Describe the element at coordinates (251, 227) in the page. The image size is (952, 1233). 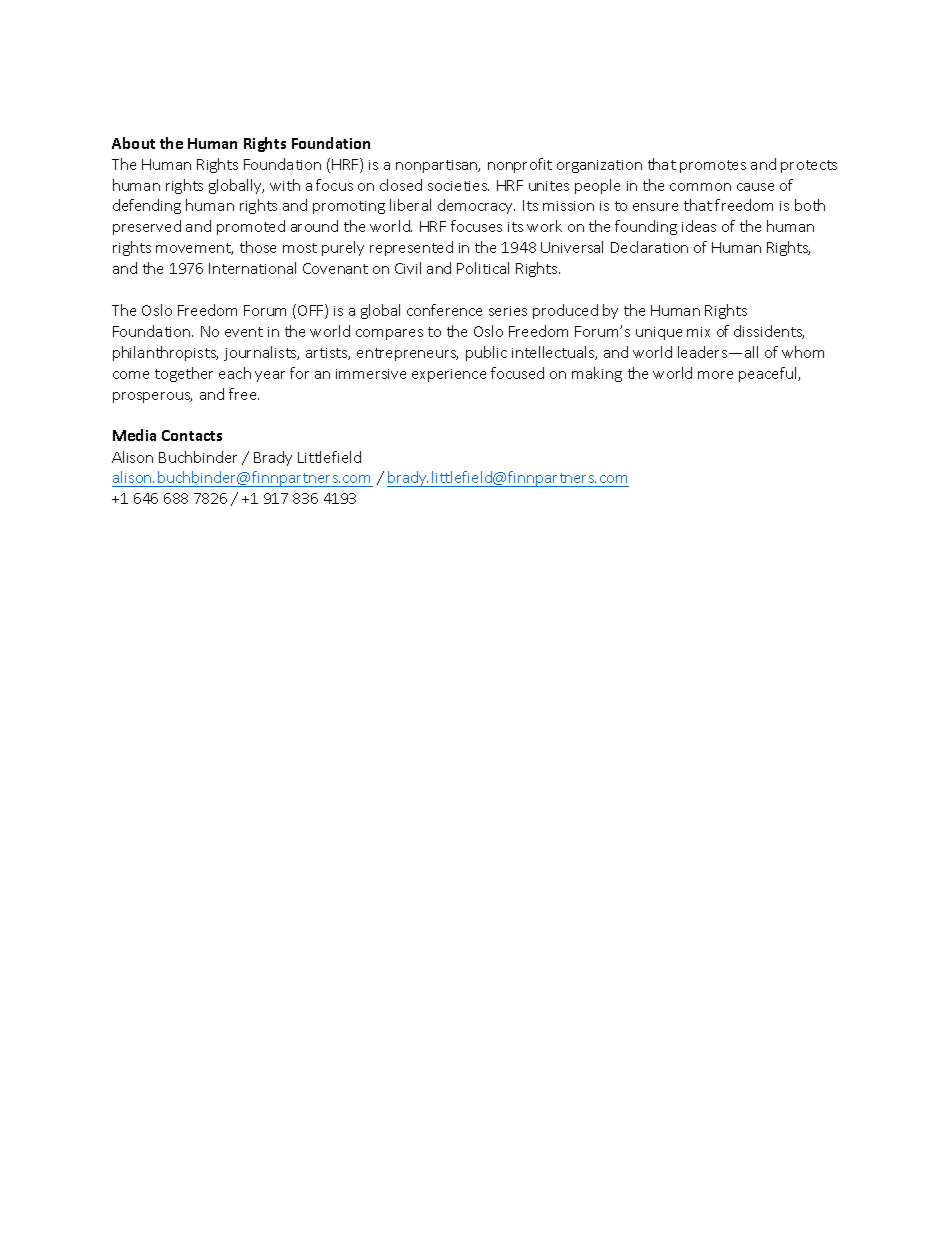
I see `promoted` at that location.
